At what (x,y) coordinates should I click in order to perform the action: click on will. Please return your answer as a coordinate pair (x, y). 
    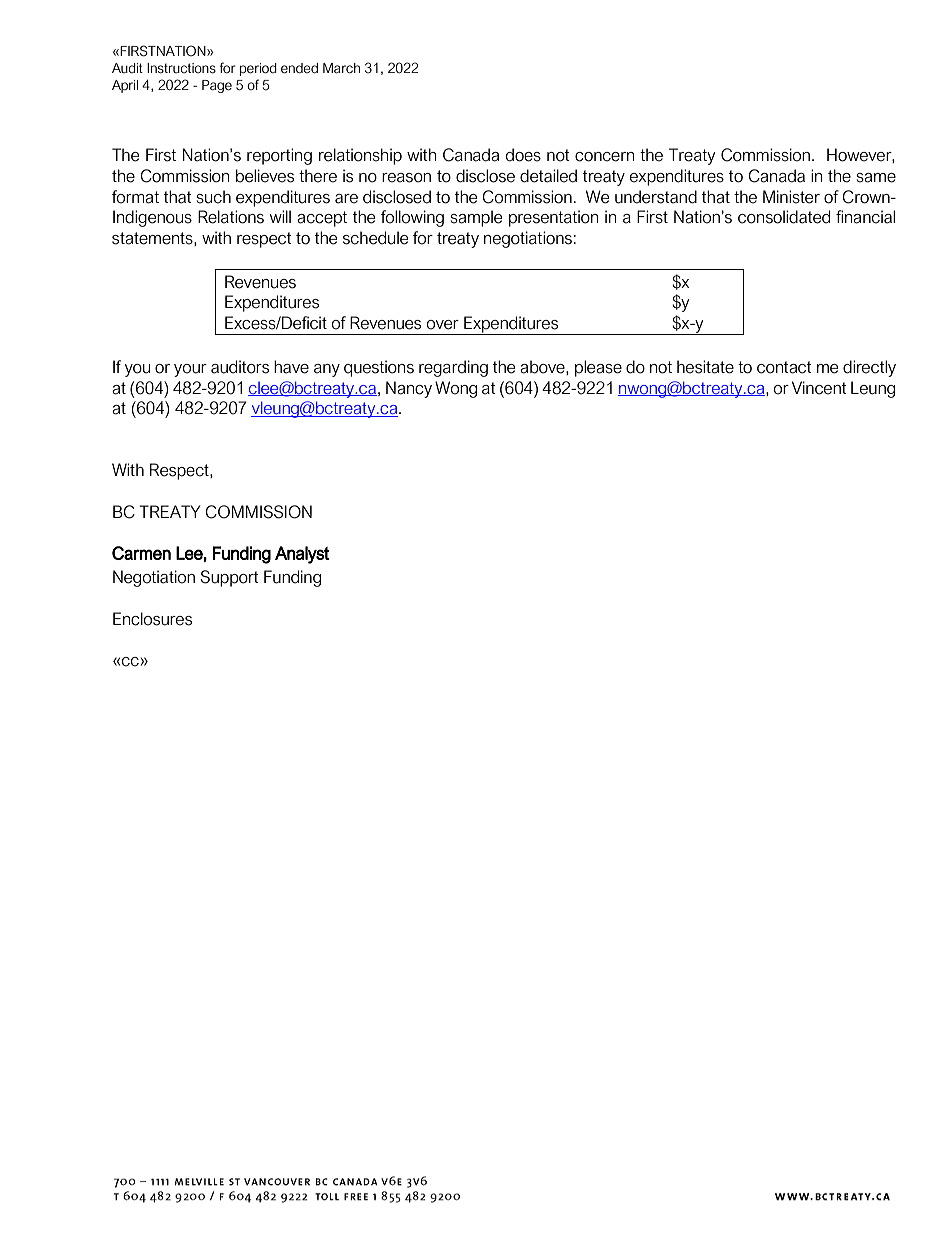
    Looking at the image, I should click on (280, 216).
